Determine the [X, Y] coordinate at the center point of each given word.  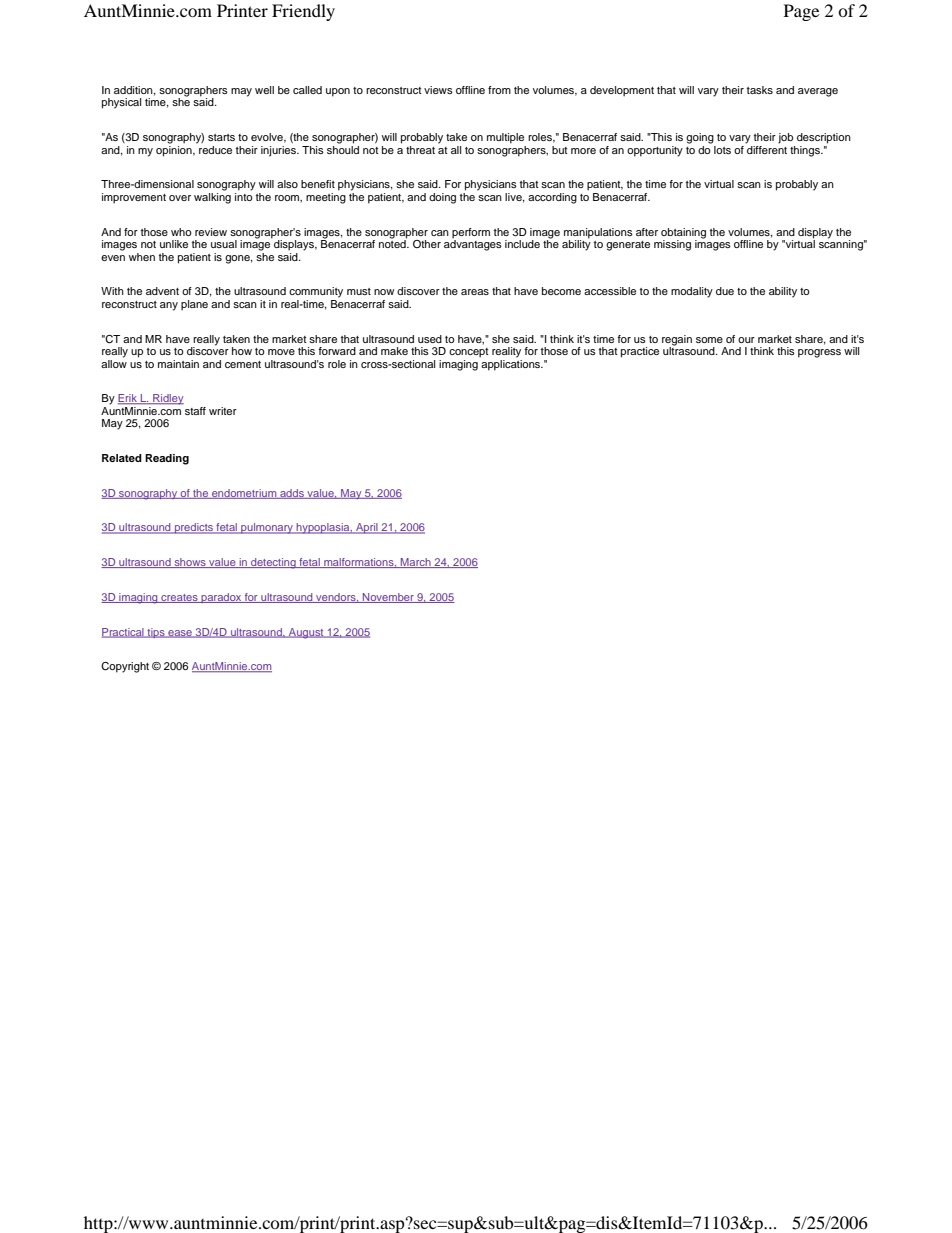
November [388, 598]
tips [156, 633]
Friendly [303, 12]
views [438, 90]
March [416, 563]
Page [801, 12]
